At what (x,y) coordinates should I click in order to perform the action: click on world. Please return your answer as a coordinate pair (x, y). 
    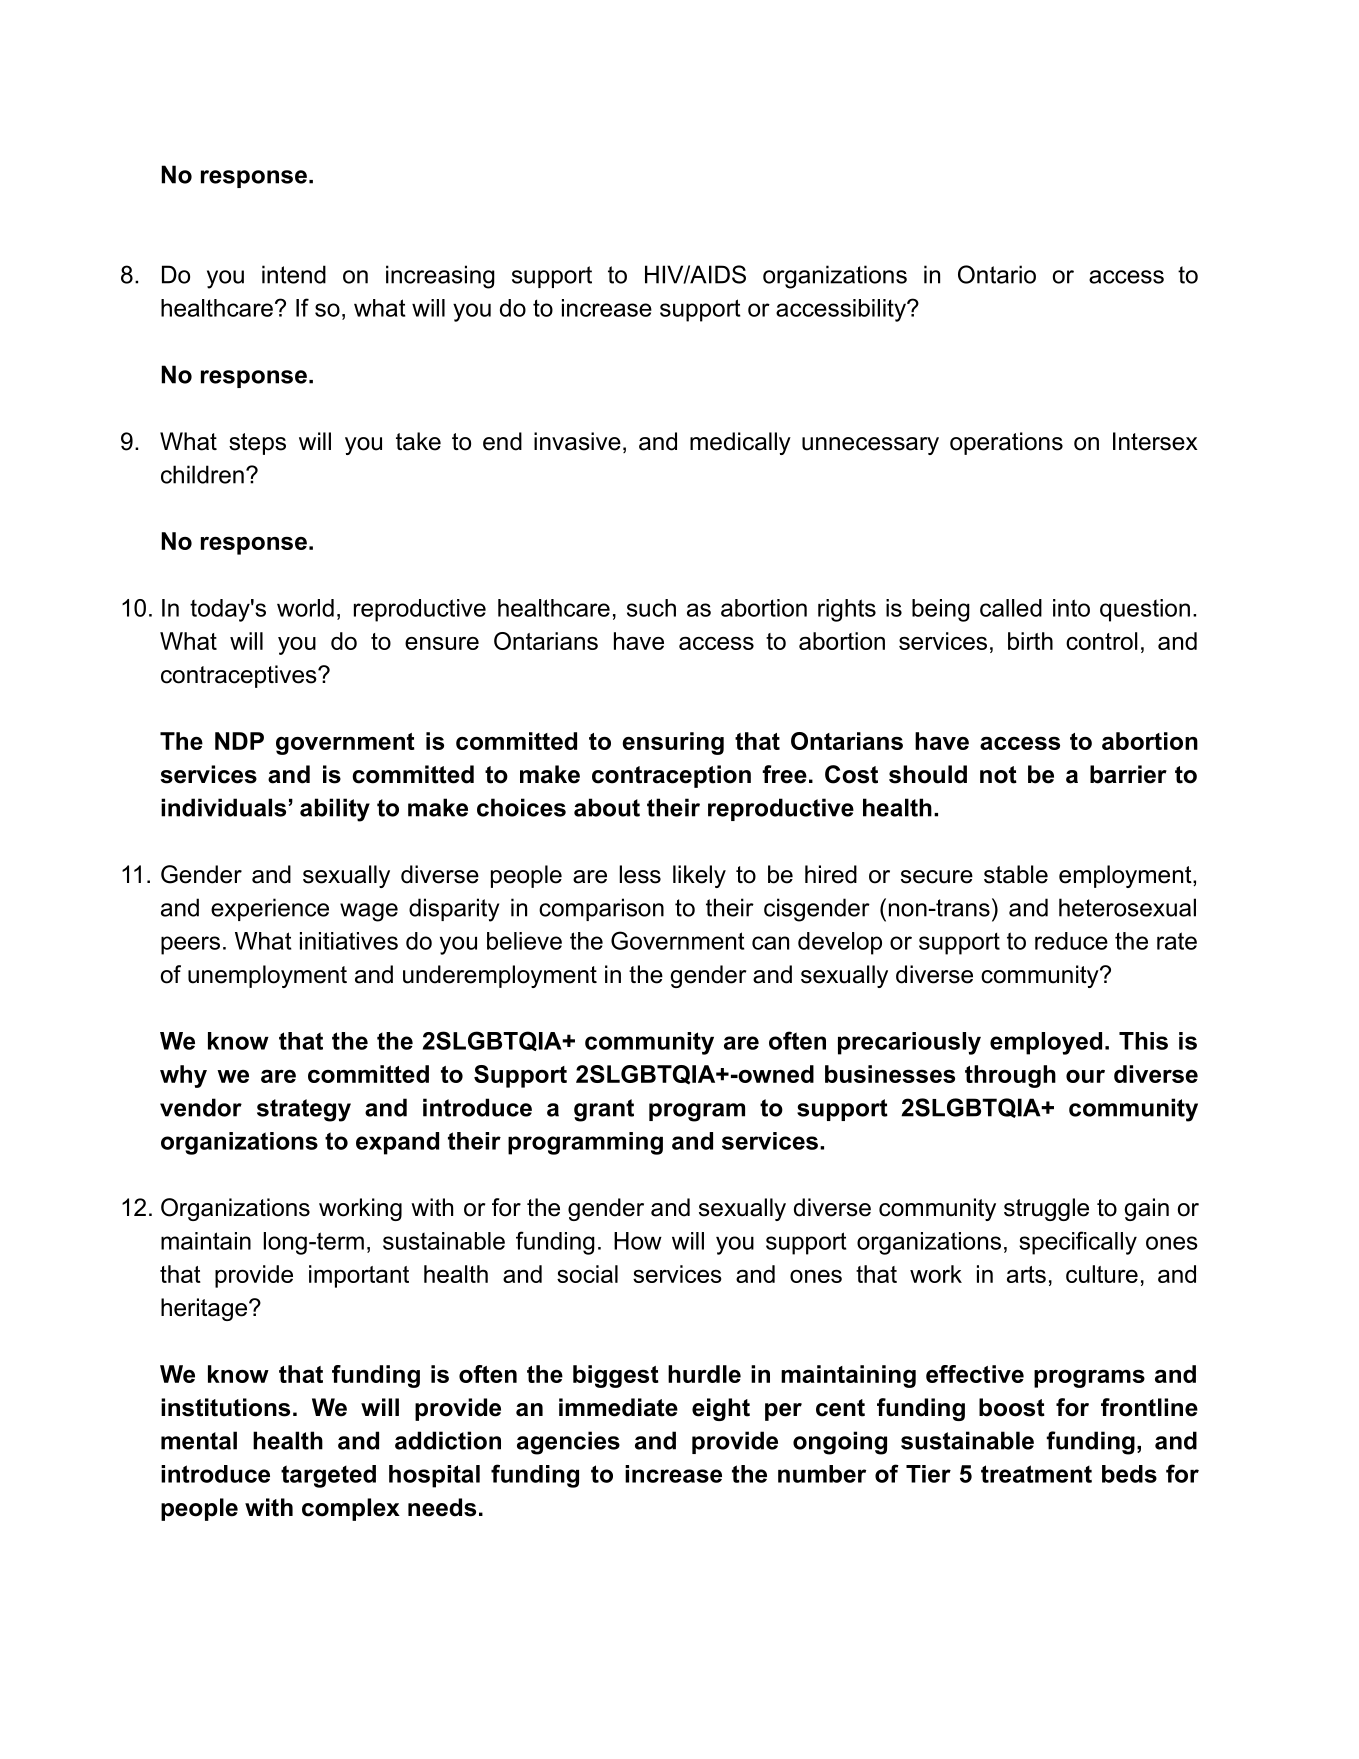
    Looking at the image, I should click on (305, 608).
